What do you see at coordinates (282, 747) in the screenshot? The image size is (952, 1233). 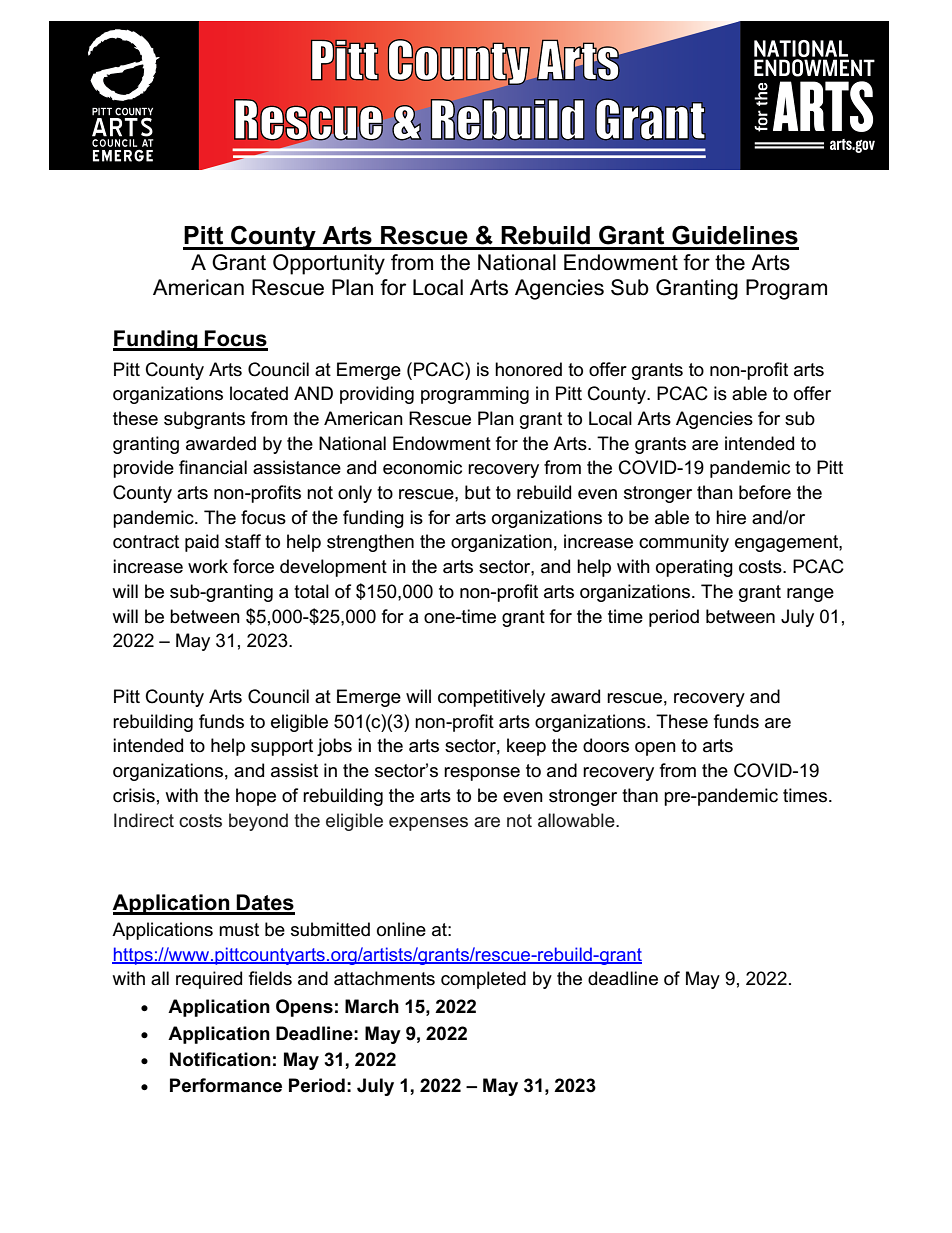 I see `support` at bounding box center [282, 747].
